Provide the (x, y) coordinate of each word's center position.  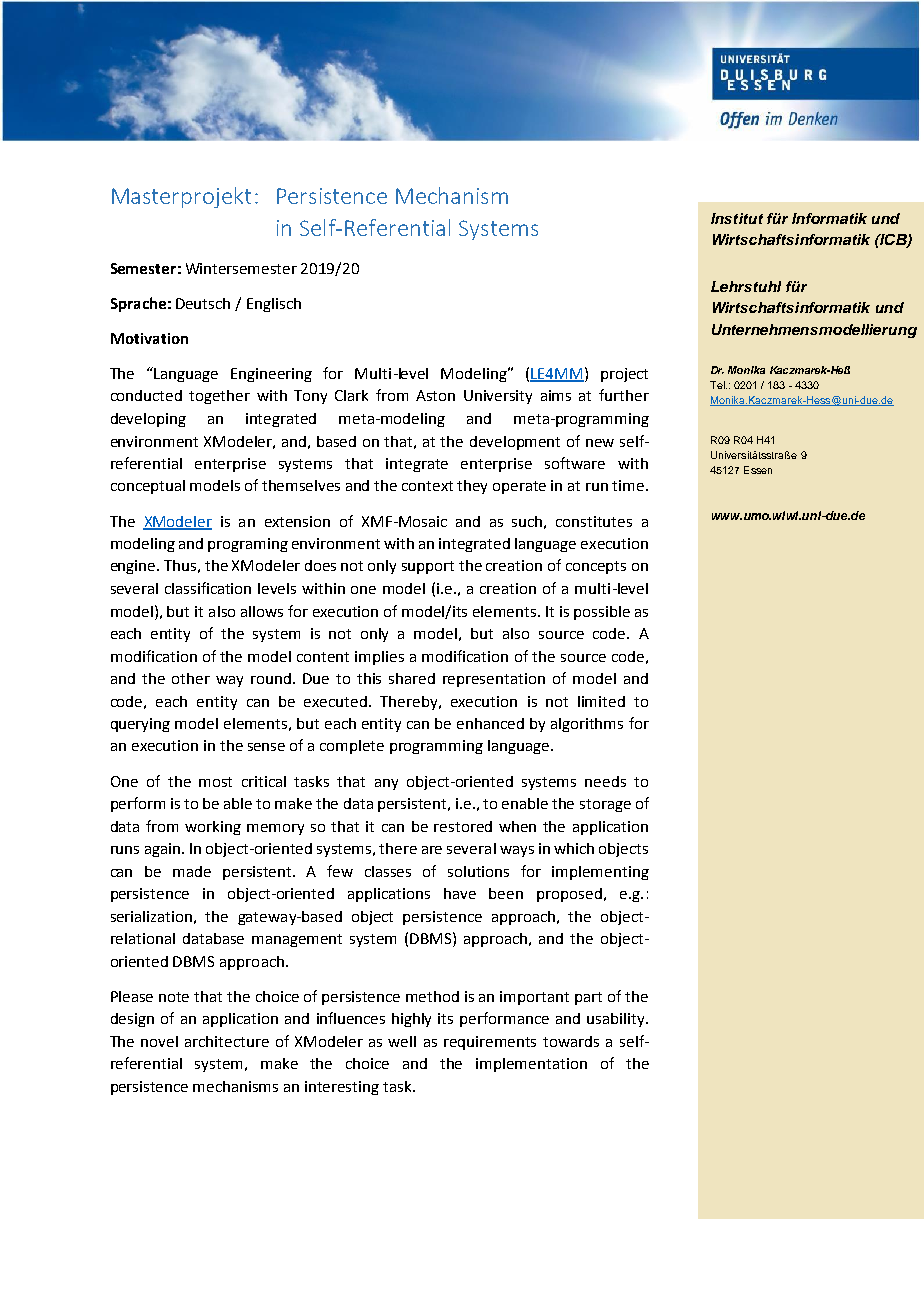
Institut (737, 218)
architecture (227, 1041)
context (427, 486)
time (629, 485)
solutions (478, 871)
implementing (600, 873)
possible (602, 613)
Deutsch (203, 303)
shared (412, 678)
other (191, 678)
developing (148, 420)
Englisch (274, 305)
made (192, 871)
